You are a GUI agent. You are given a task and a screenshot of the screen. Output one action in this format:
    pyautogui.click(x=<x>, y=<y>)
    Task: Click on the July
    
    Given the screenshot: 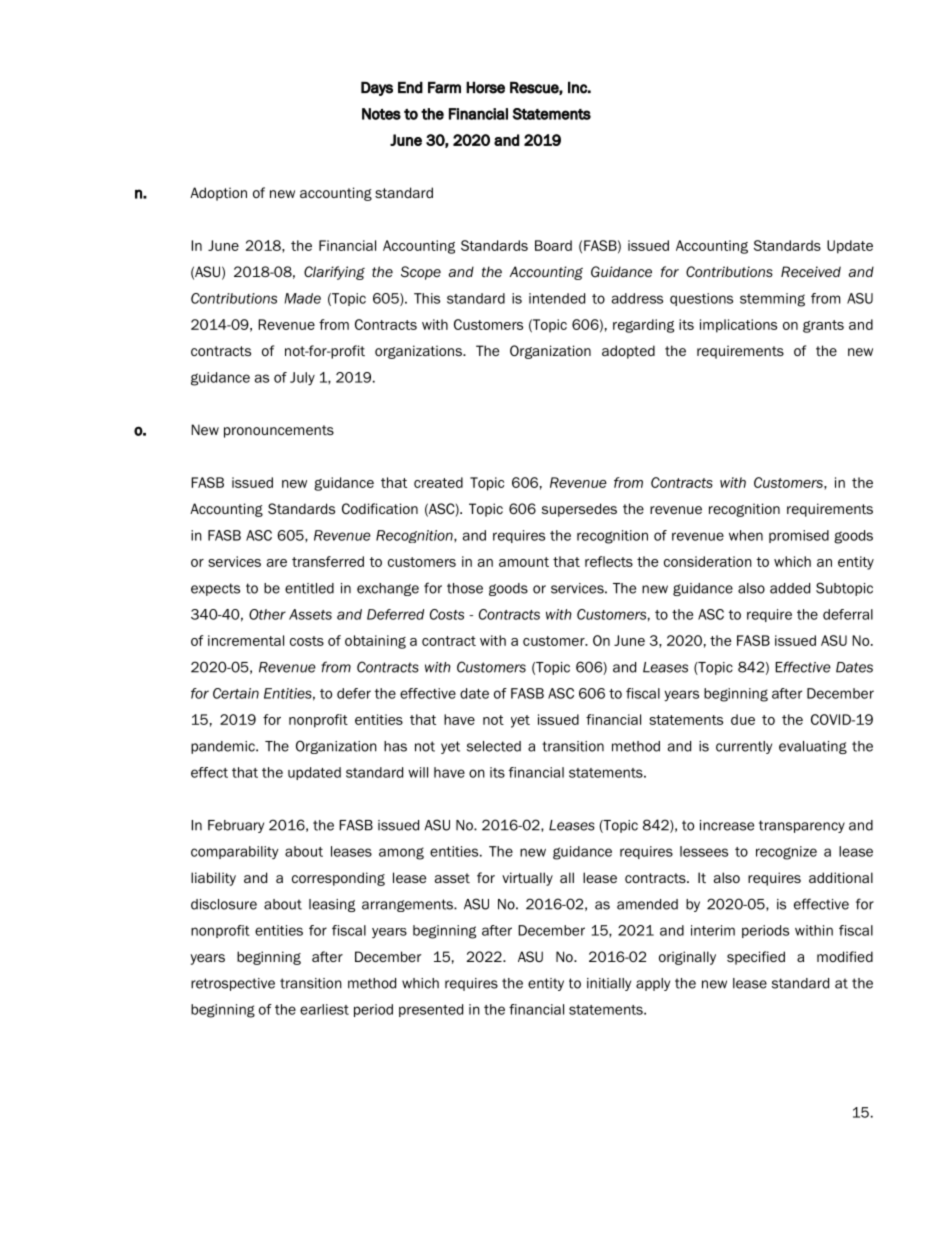 What is the action you would take?
    pyautogui.click(x=302, y=379)
